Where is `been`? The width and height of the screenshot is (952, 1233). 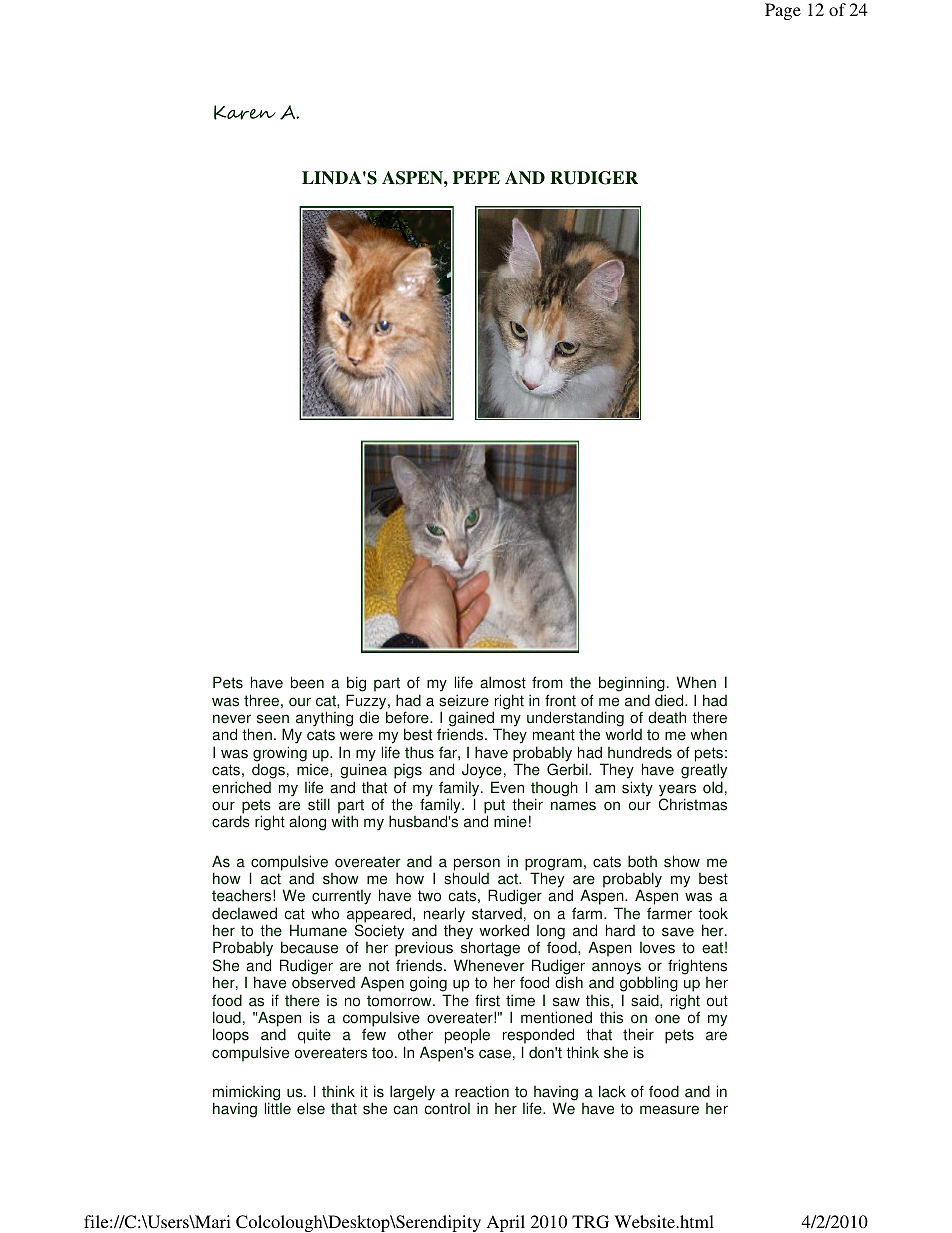 been is located at coordinates (307, 682).
